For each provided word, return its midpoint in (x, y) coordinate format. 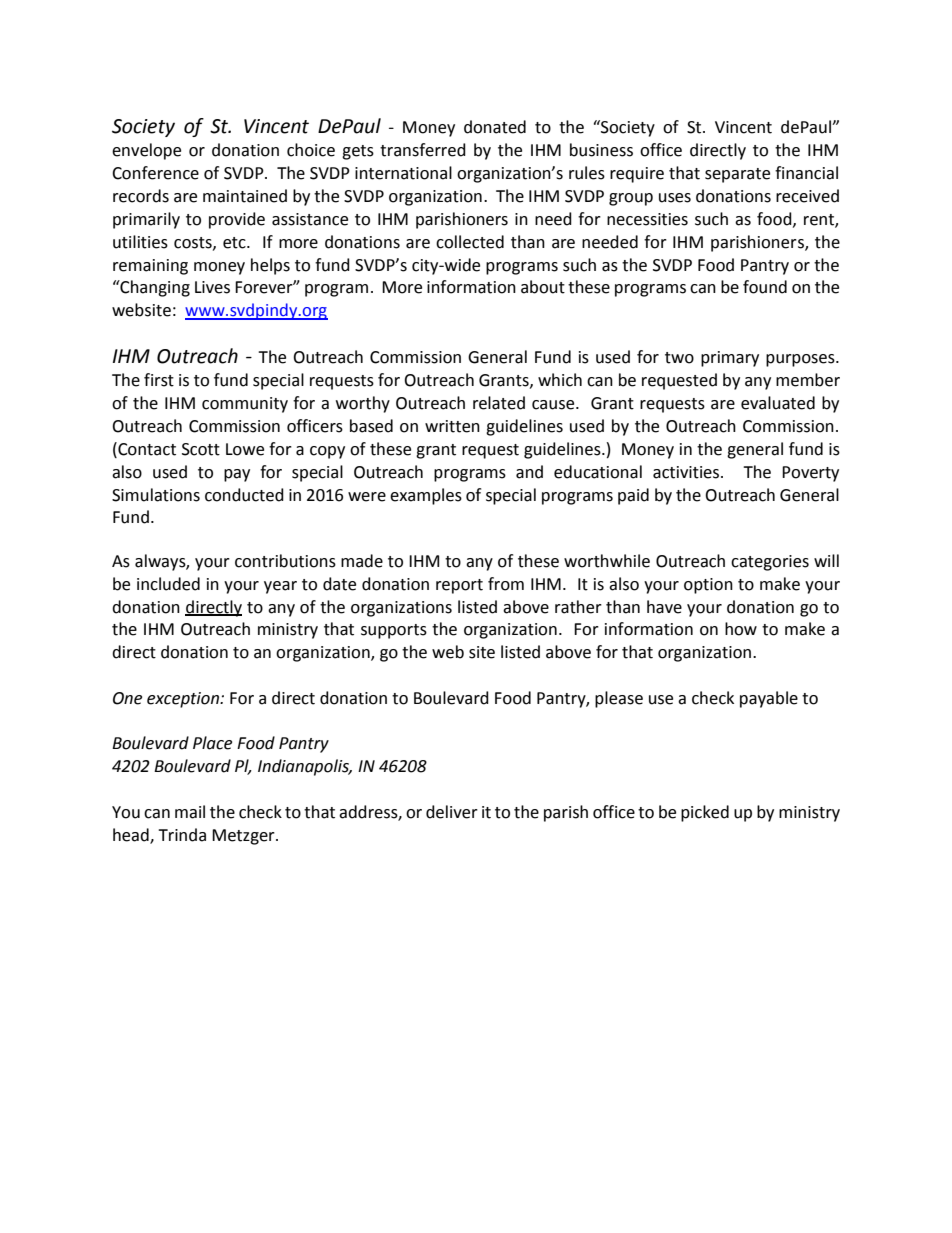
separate (737, 175)
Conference (155, 173)
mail (190, 812)
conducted (244, 495)
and (529, 472)
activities (687, 472)
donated (495, 127)
